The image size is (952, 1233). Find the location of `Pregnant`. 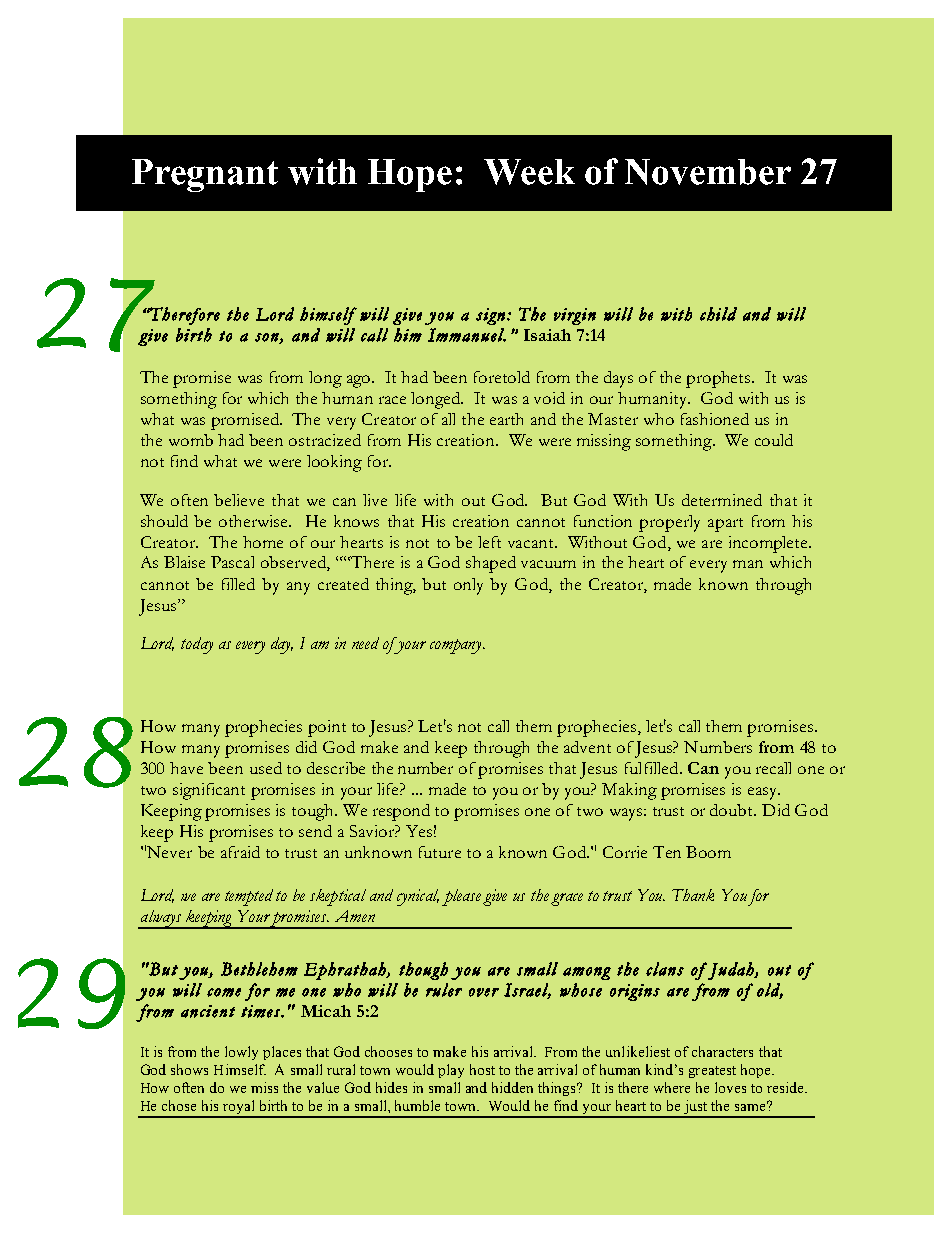

Pregnant is located at coordinates (205, 175).
